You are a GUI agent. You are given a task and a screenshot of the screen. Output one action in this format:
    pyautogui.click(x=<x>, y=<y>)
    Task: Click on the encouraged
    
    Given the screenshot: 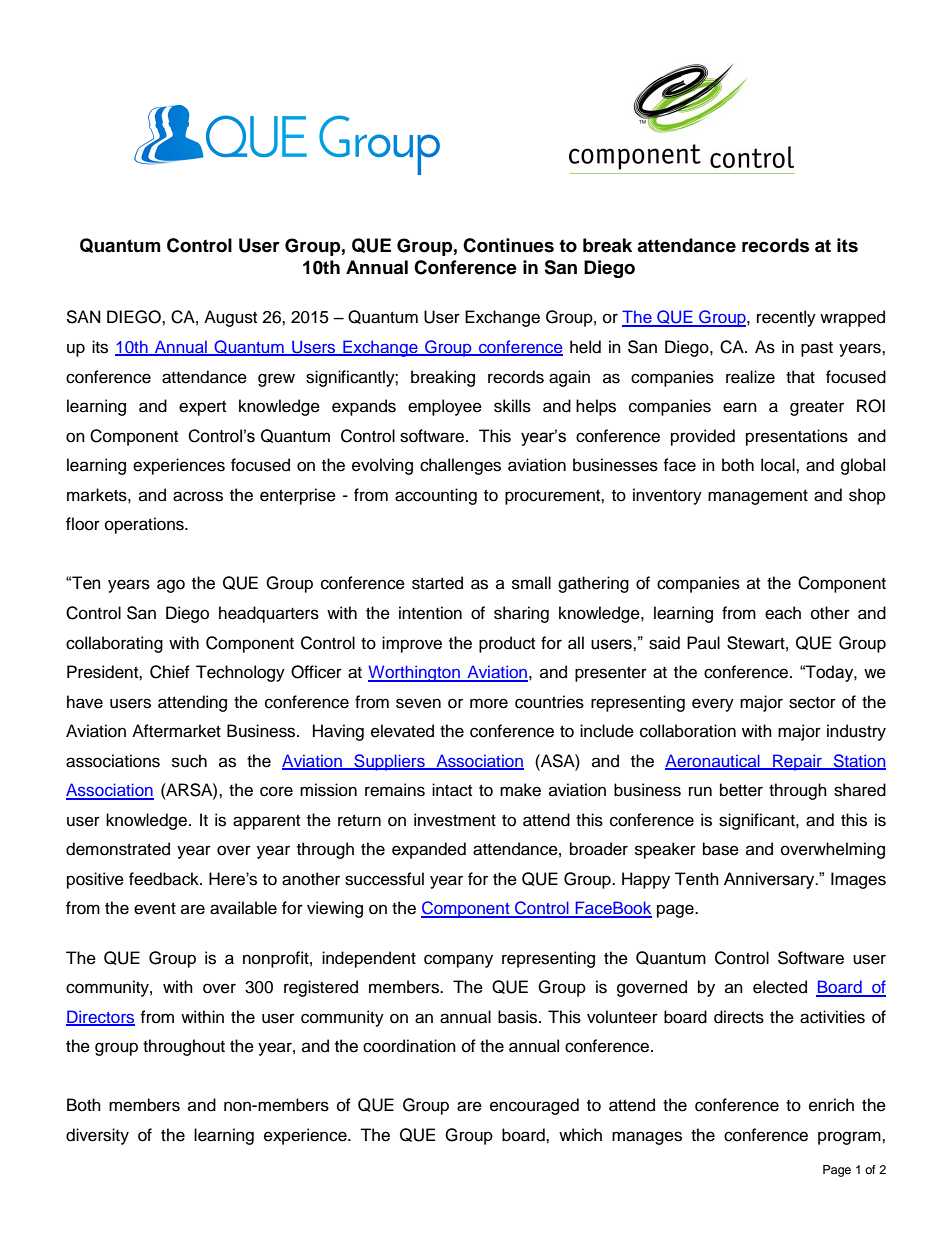 What is the action you would take?
    pyautogui.click(x=534, y=1106)
